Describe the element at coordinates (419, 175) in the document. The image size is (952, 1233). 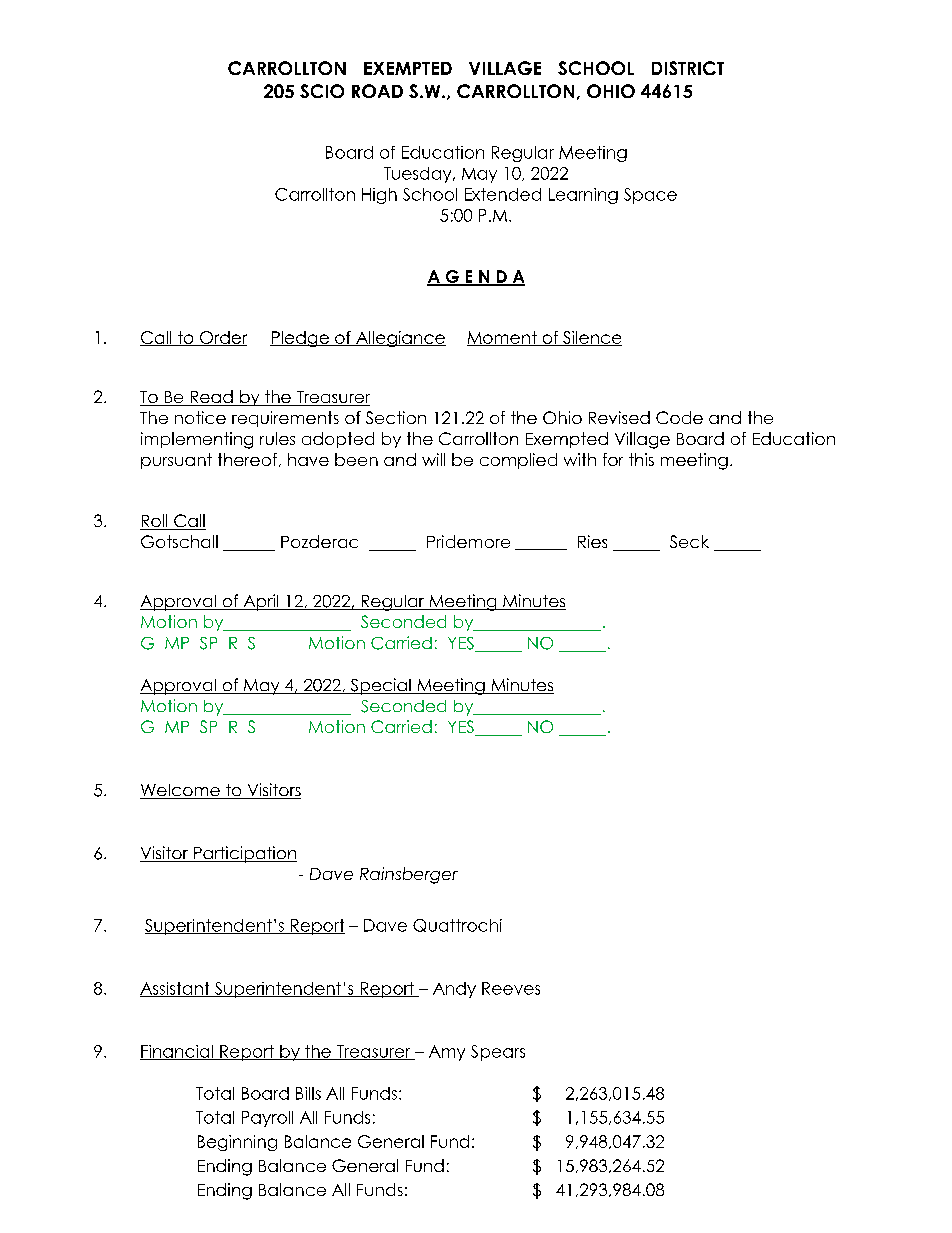
I see `Tuesday` at that location.
